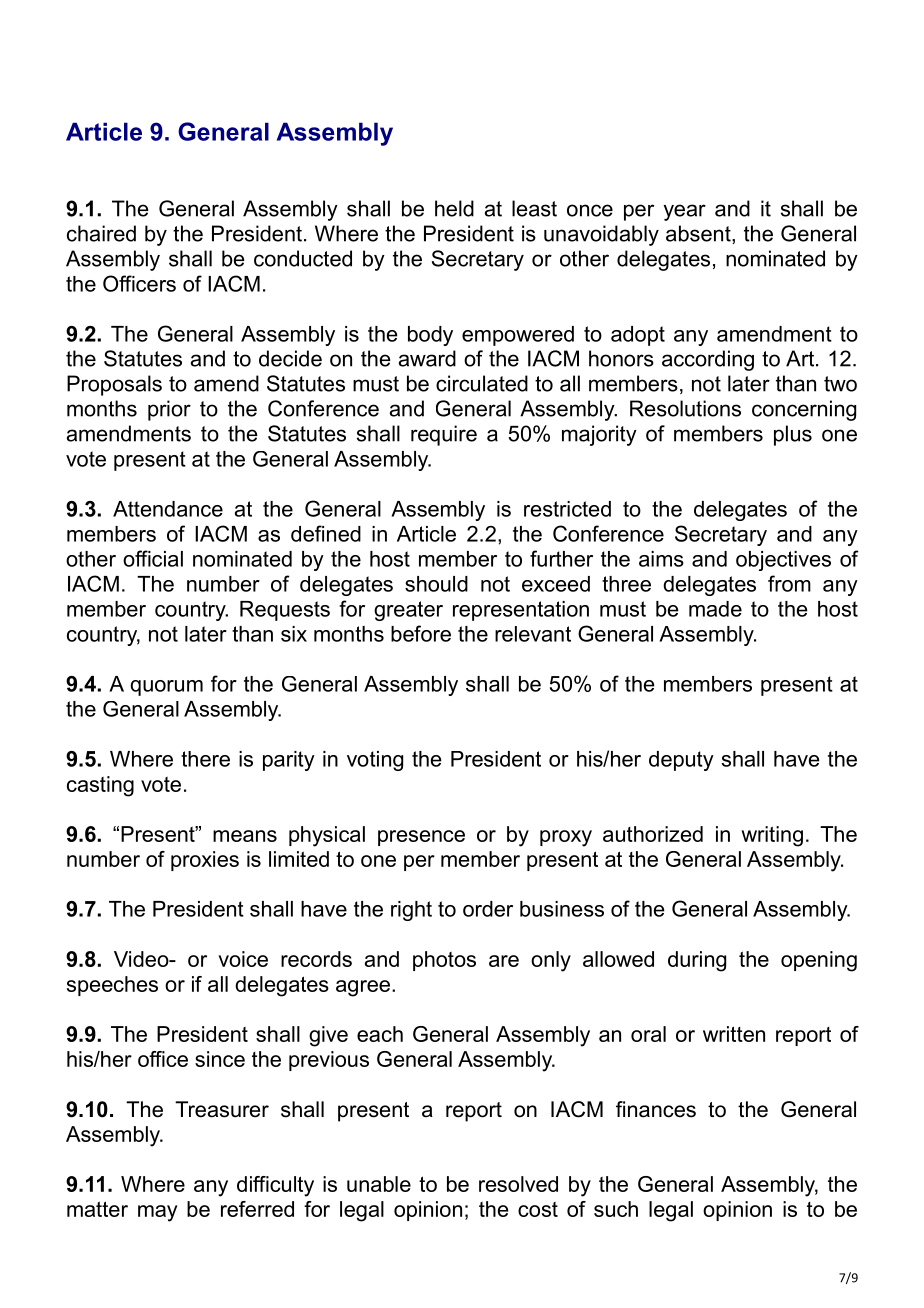 The image size is (924, 1308). I want to click on before, so click(421, 633).
